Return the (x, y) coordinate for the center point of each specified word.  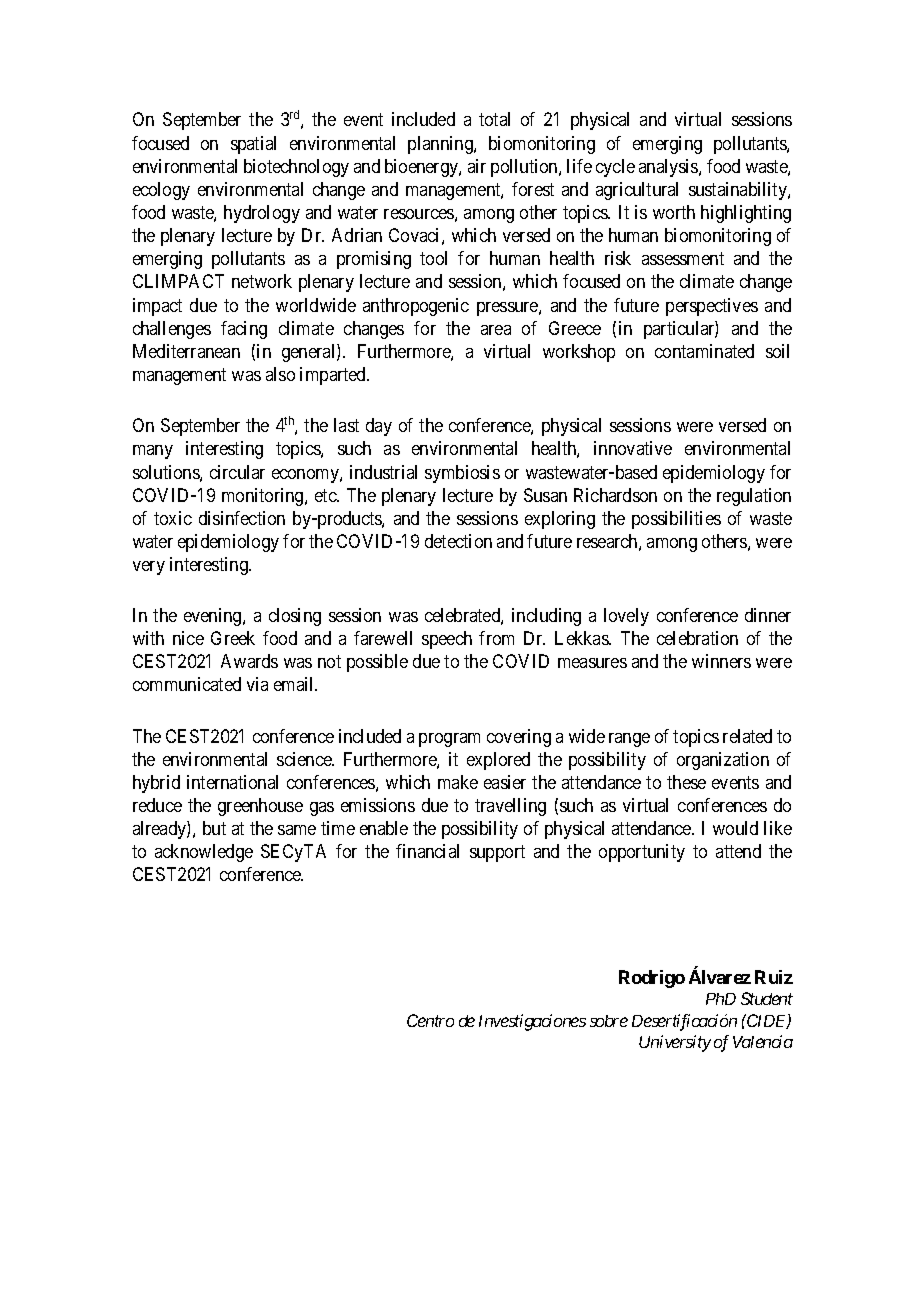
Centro (430, 1020)
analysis (669, 168)
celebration (697, 638)
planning (441, 145)
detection (458, 541)
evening (214, 617)
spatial (253, 145)
